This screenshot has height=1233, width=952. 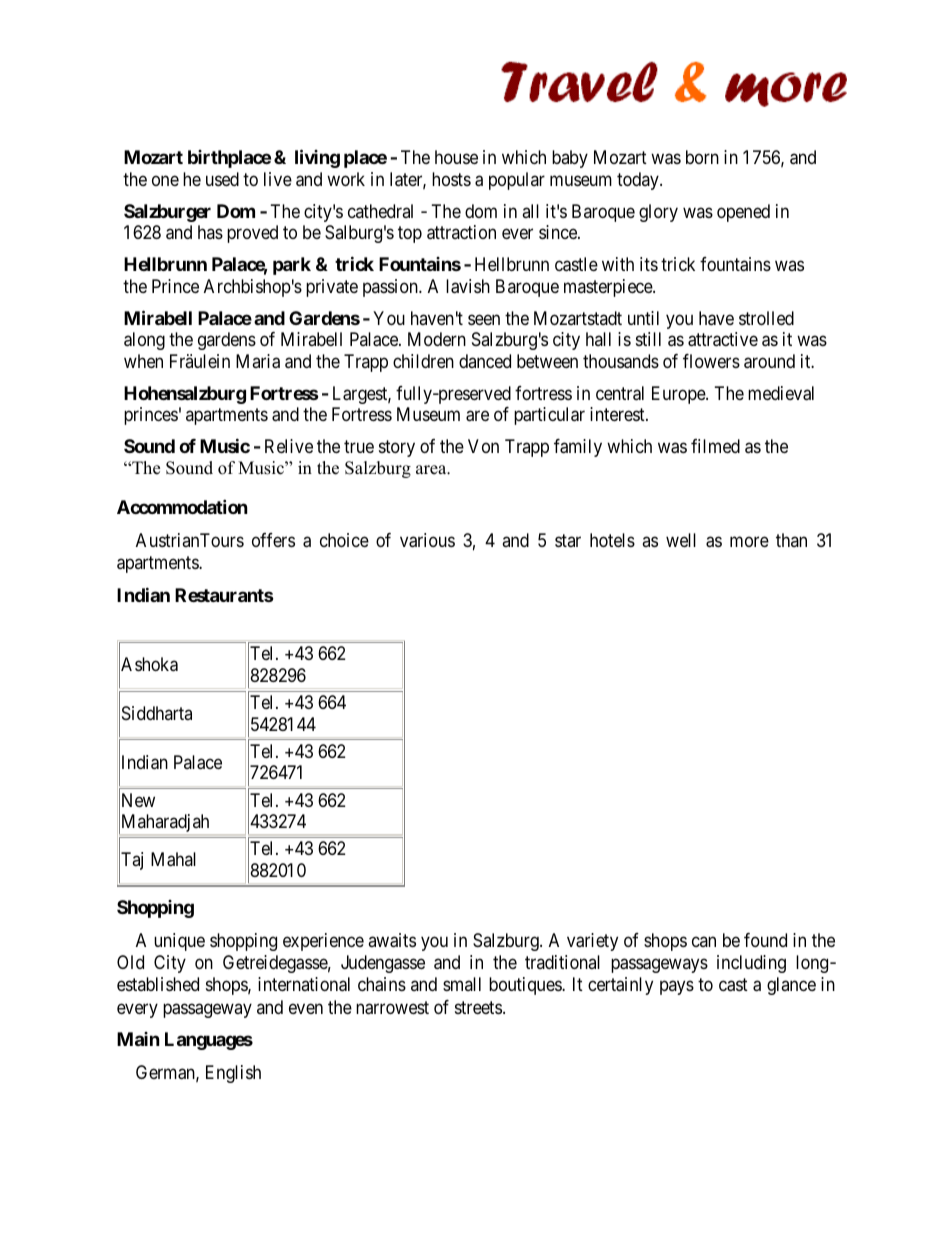 What do you see at coordinates (222, 179) in the screenshot?
I see `used` at bounding box center [222, 179].
